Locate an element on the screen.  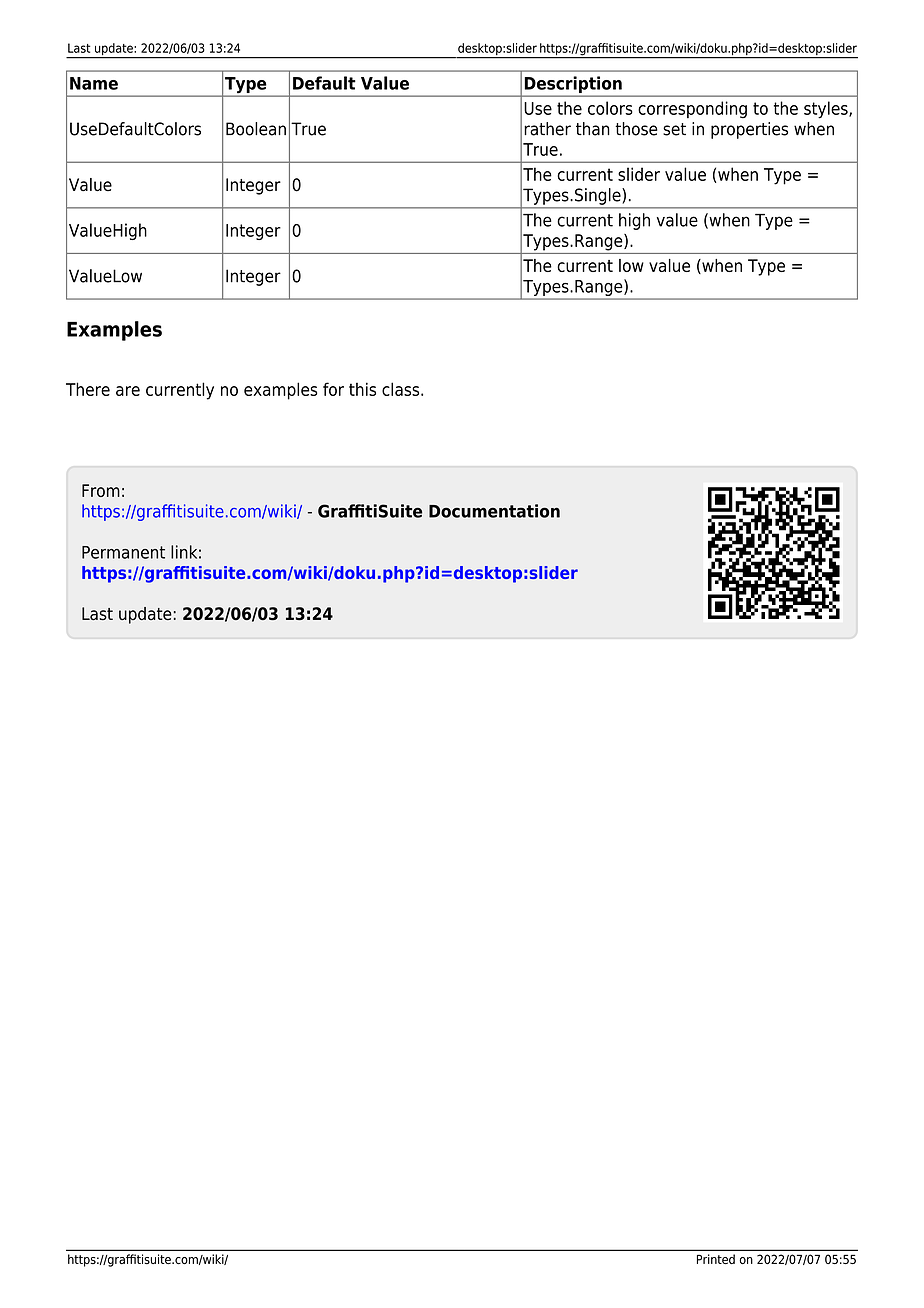
From is located at coordinates (101, 490).
